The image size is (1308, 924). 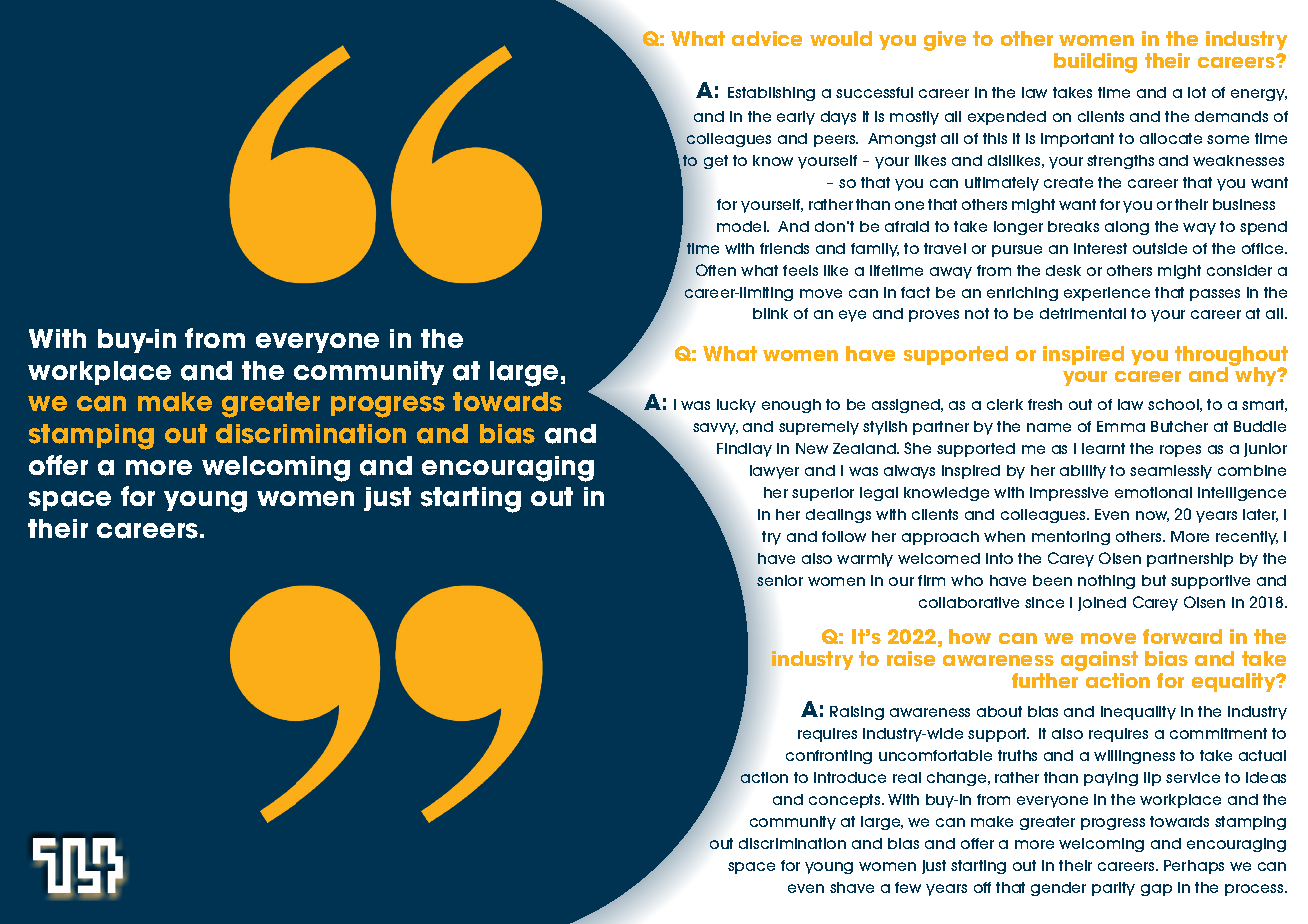 What do you see at coordinates (780, 580) in the document?
I see `senior` at bounding box center [780, 580].
